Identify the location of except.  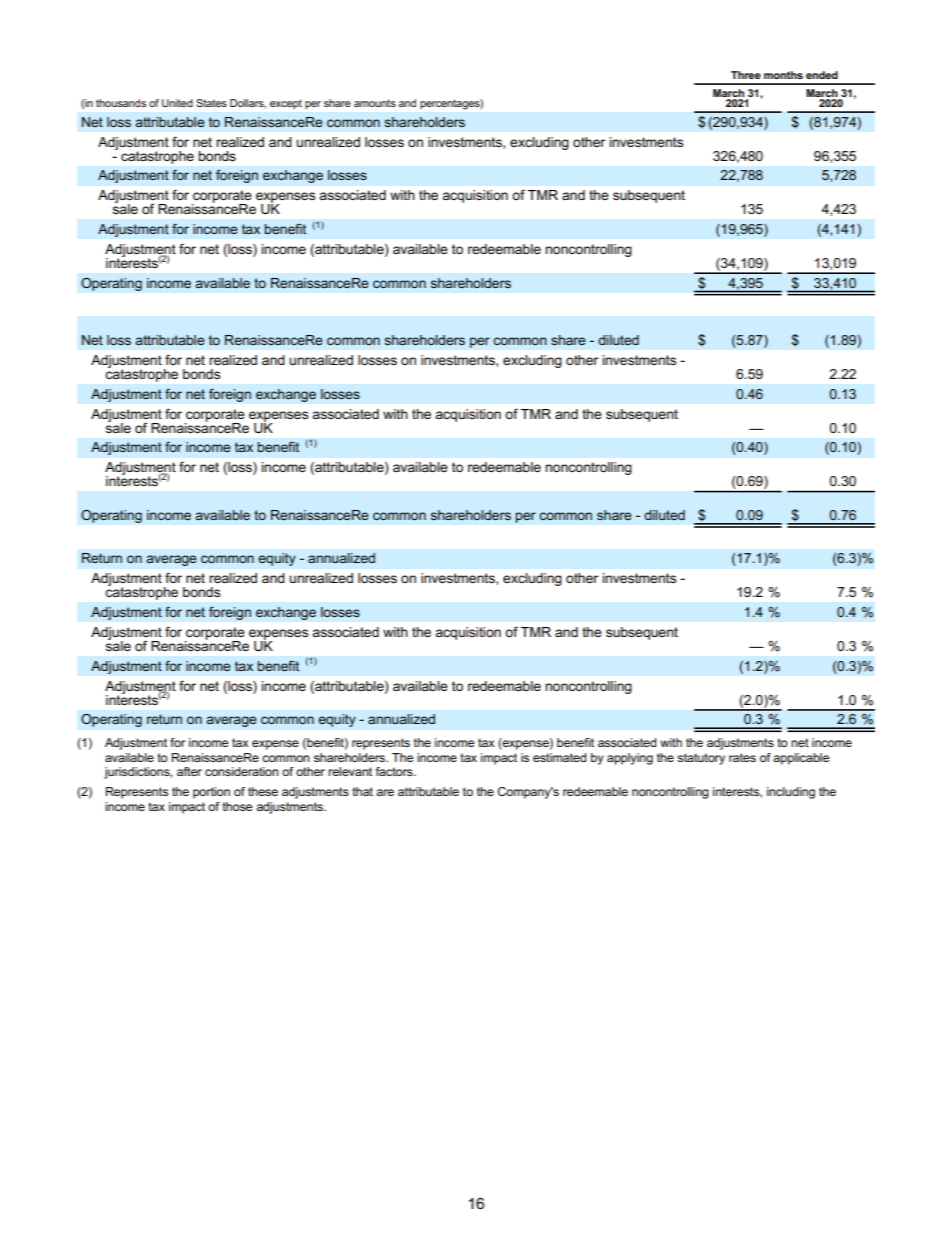
(286, 104).
